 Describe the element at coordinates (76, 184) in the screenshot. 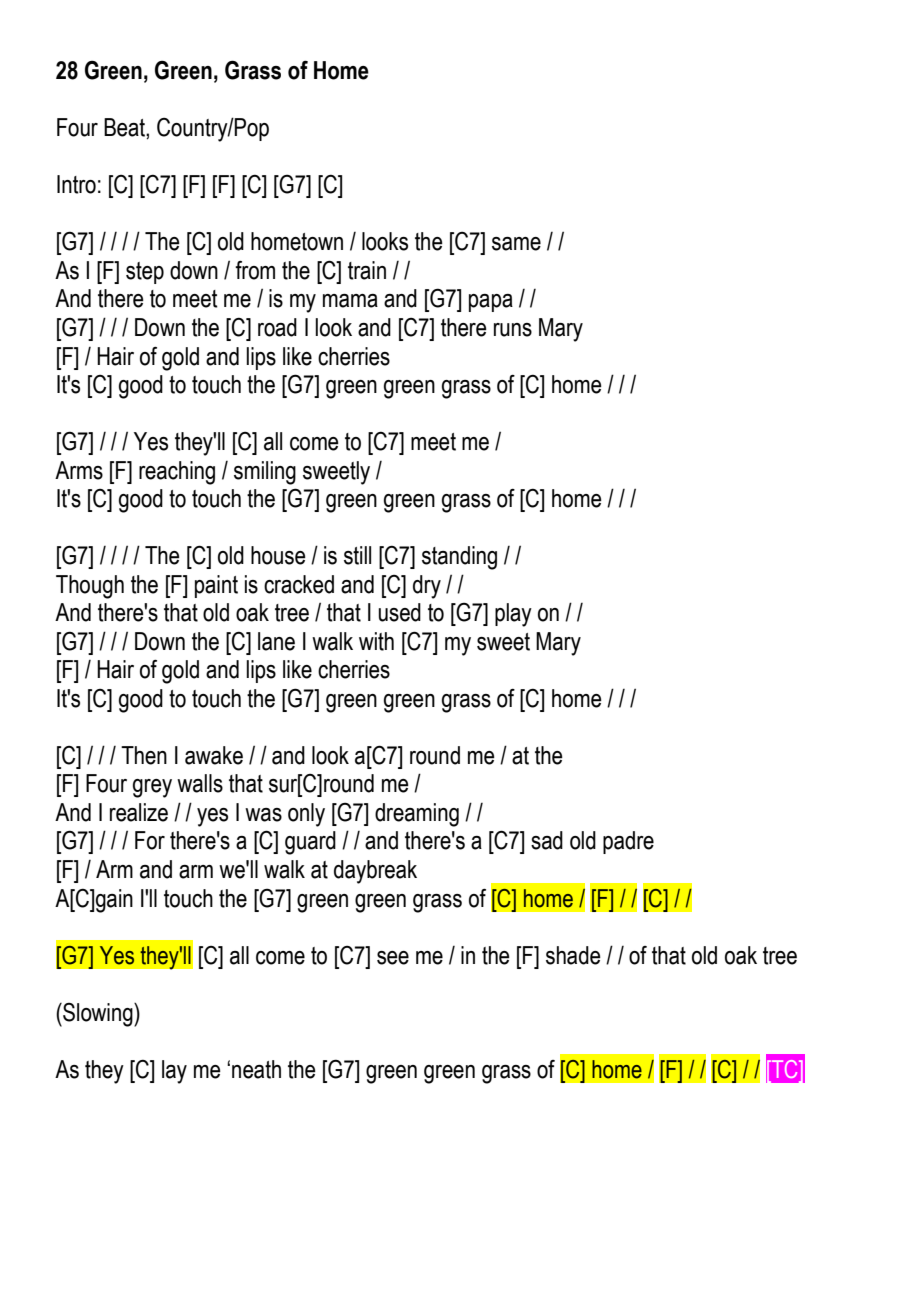

I see `Intro` at that location.
